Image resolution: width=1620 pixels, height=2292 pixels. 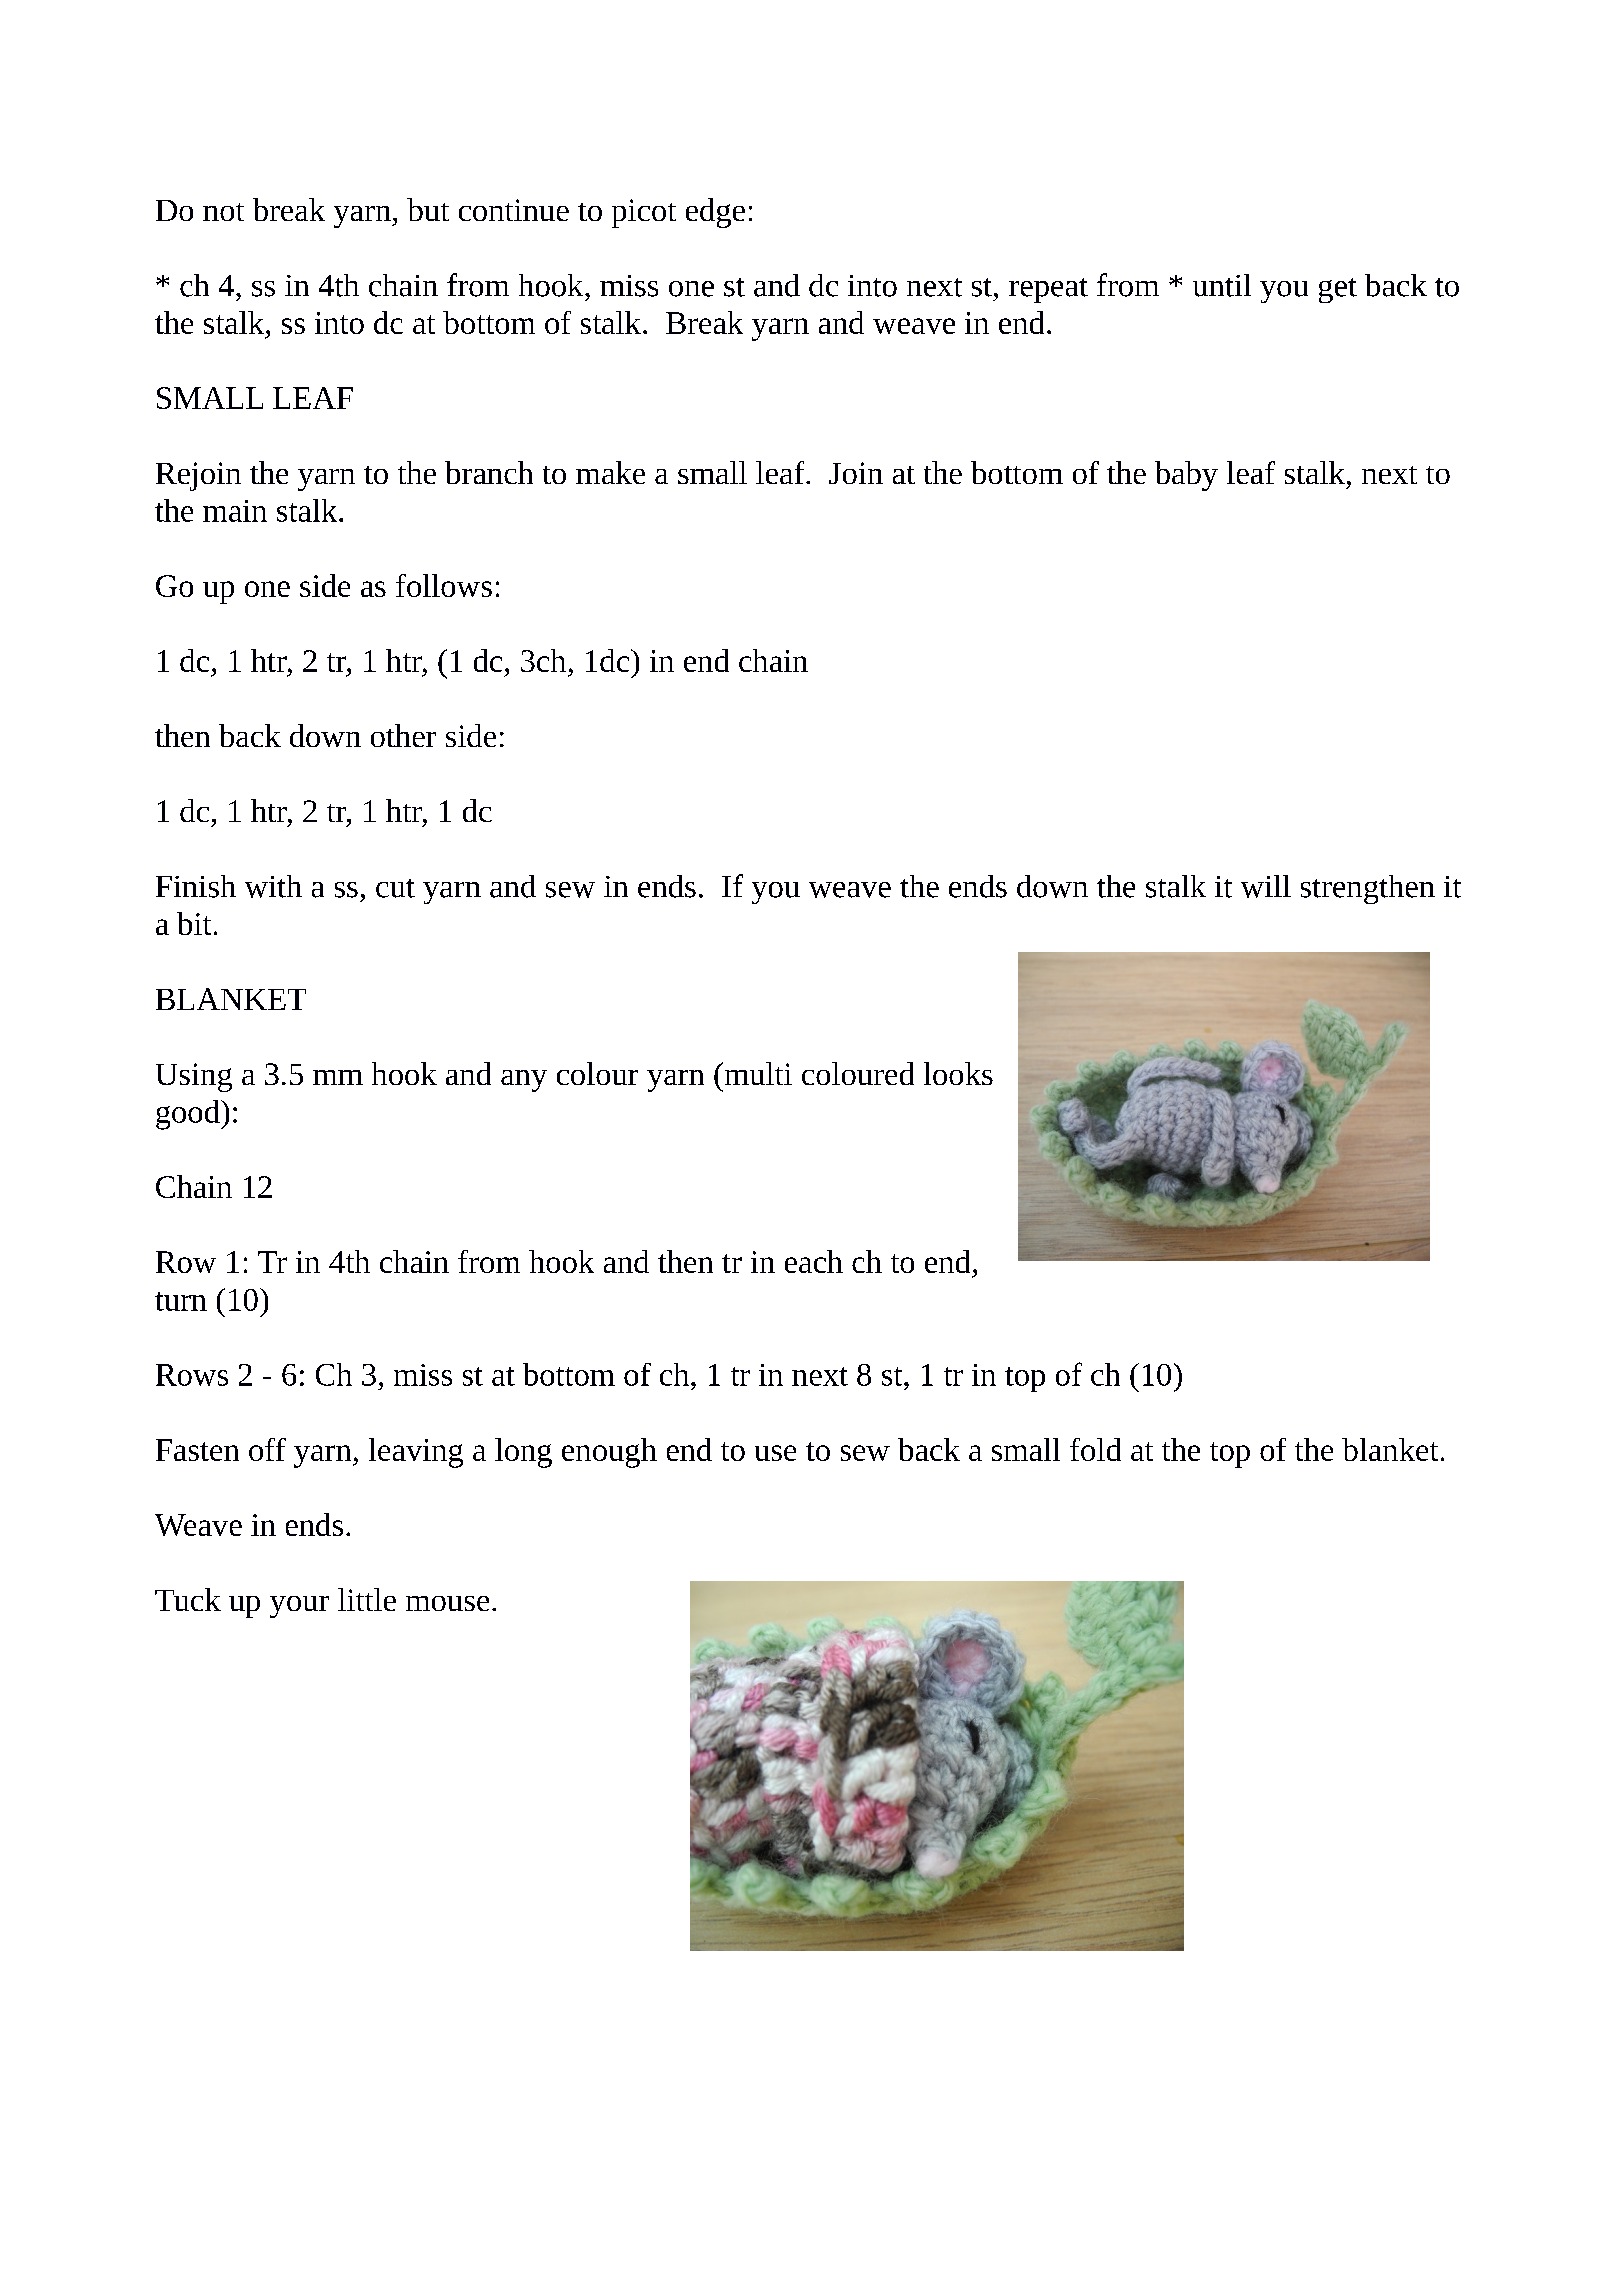 I want to click on multi, so click(x=757, y=1073).
